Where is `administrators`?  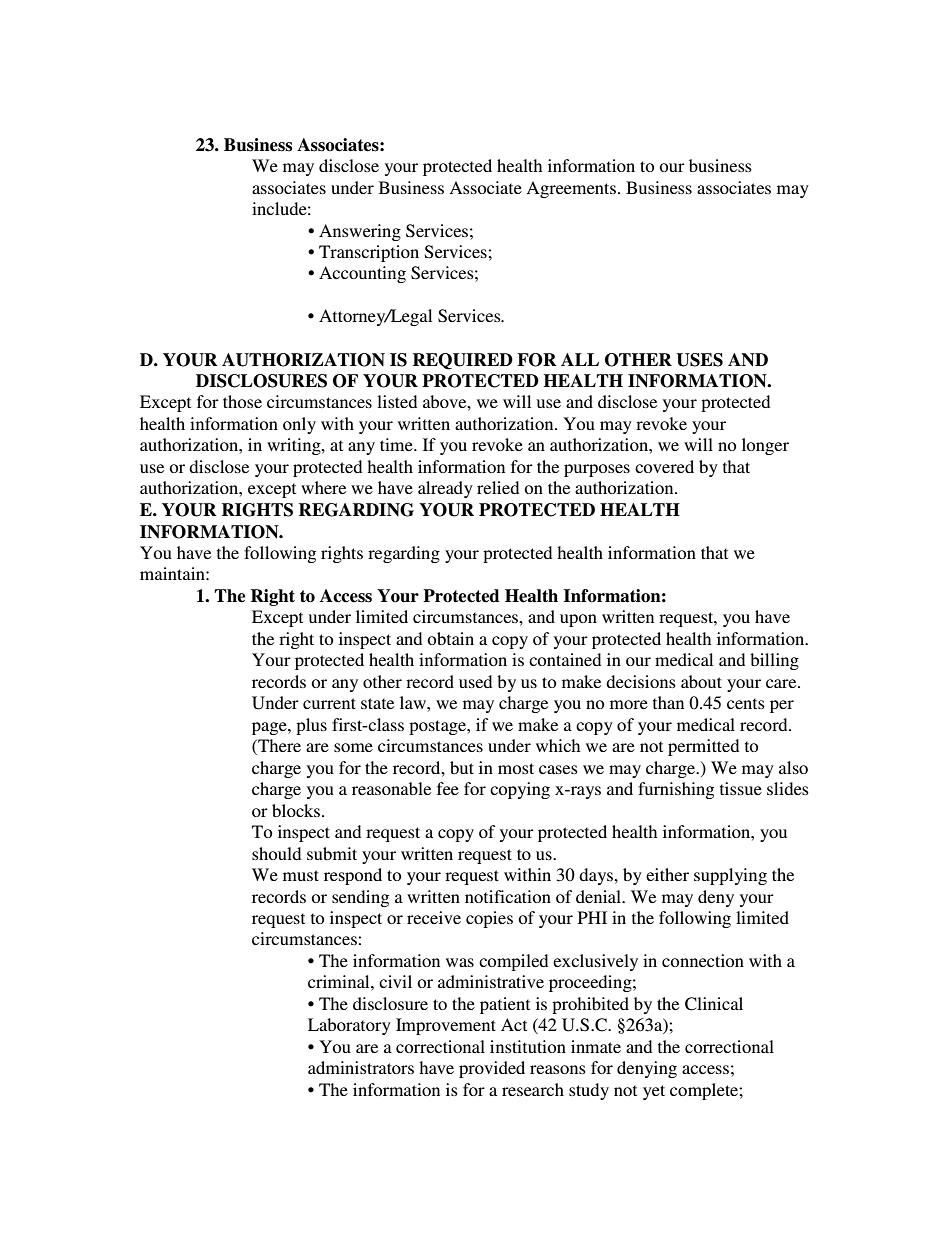 administrators is located at coordinates (361, 1067).
